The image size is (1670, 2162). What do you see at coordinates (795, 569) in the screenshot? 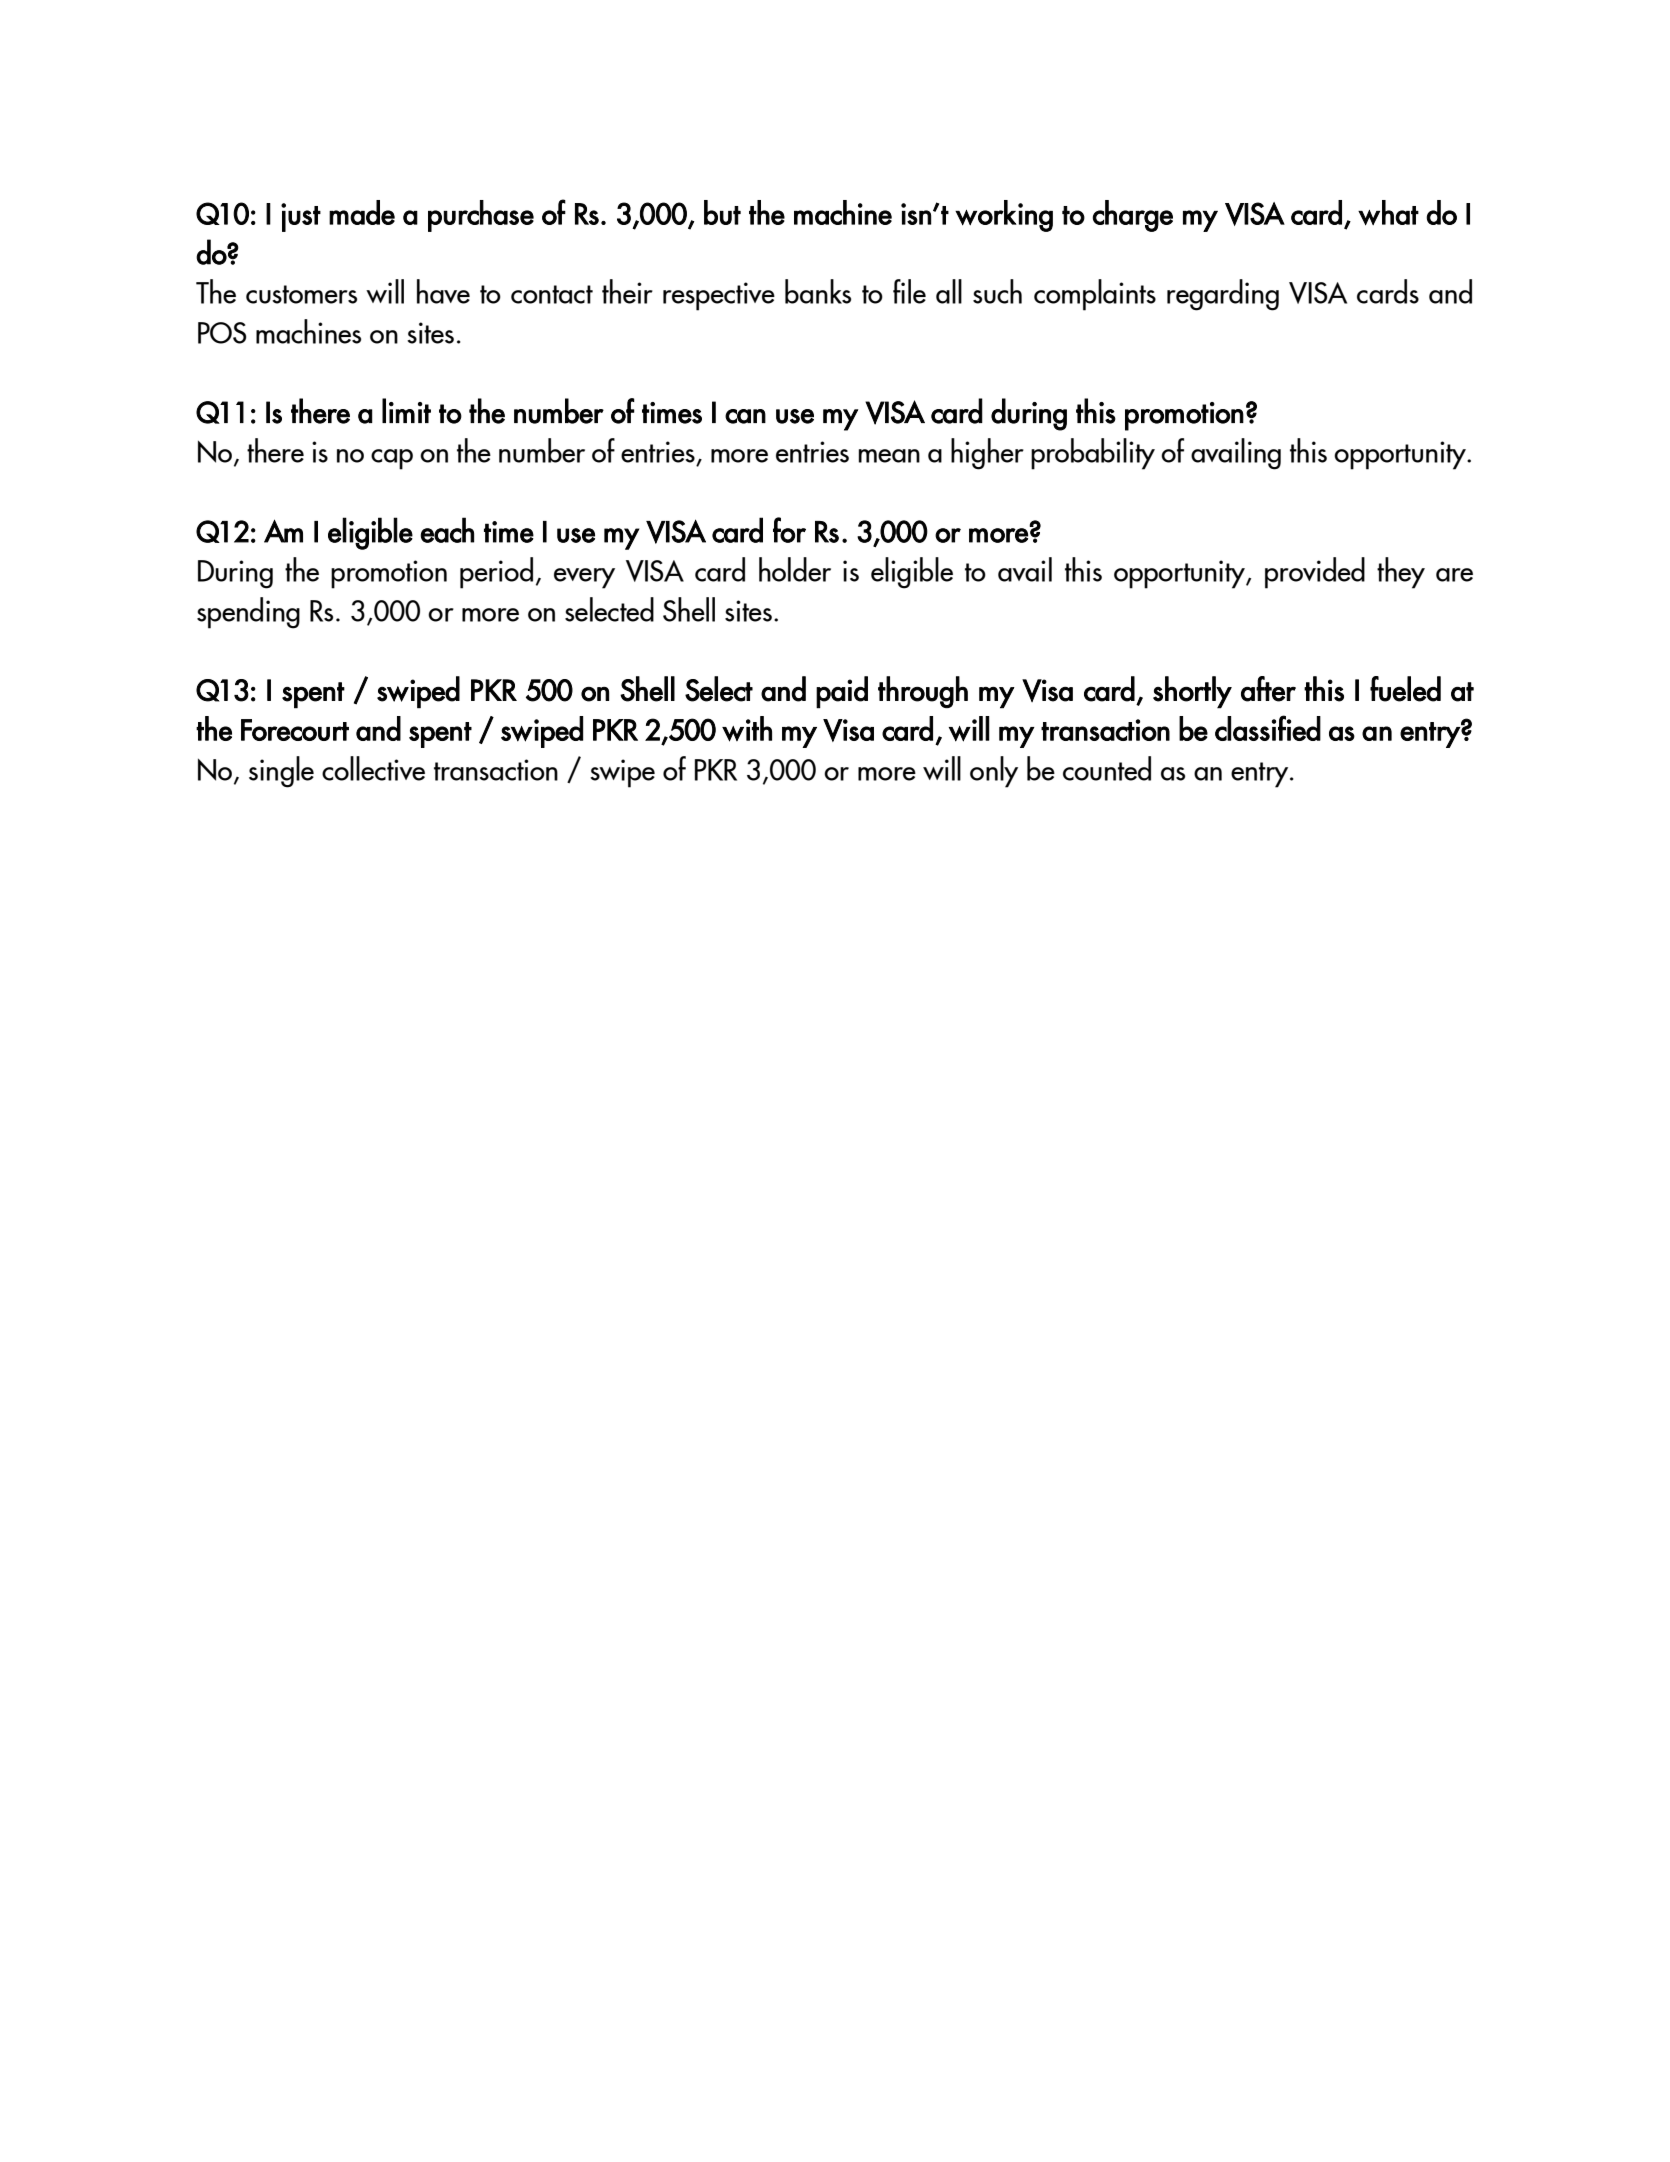
I see `holder` at bounding box center [795, 569].
